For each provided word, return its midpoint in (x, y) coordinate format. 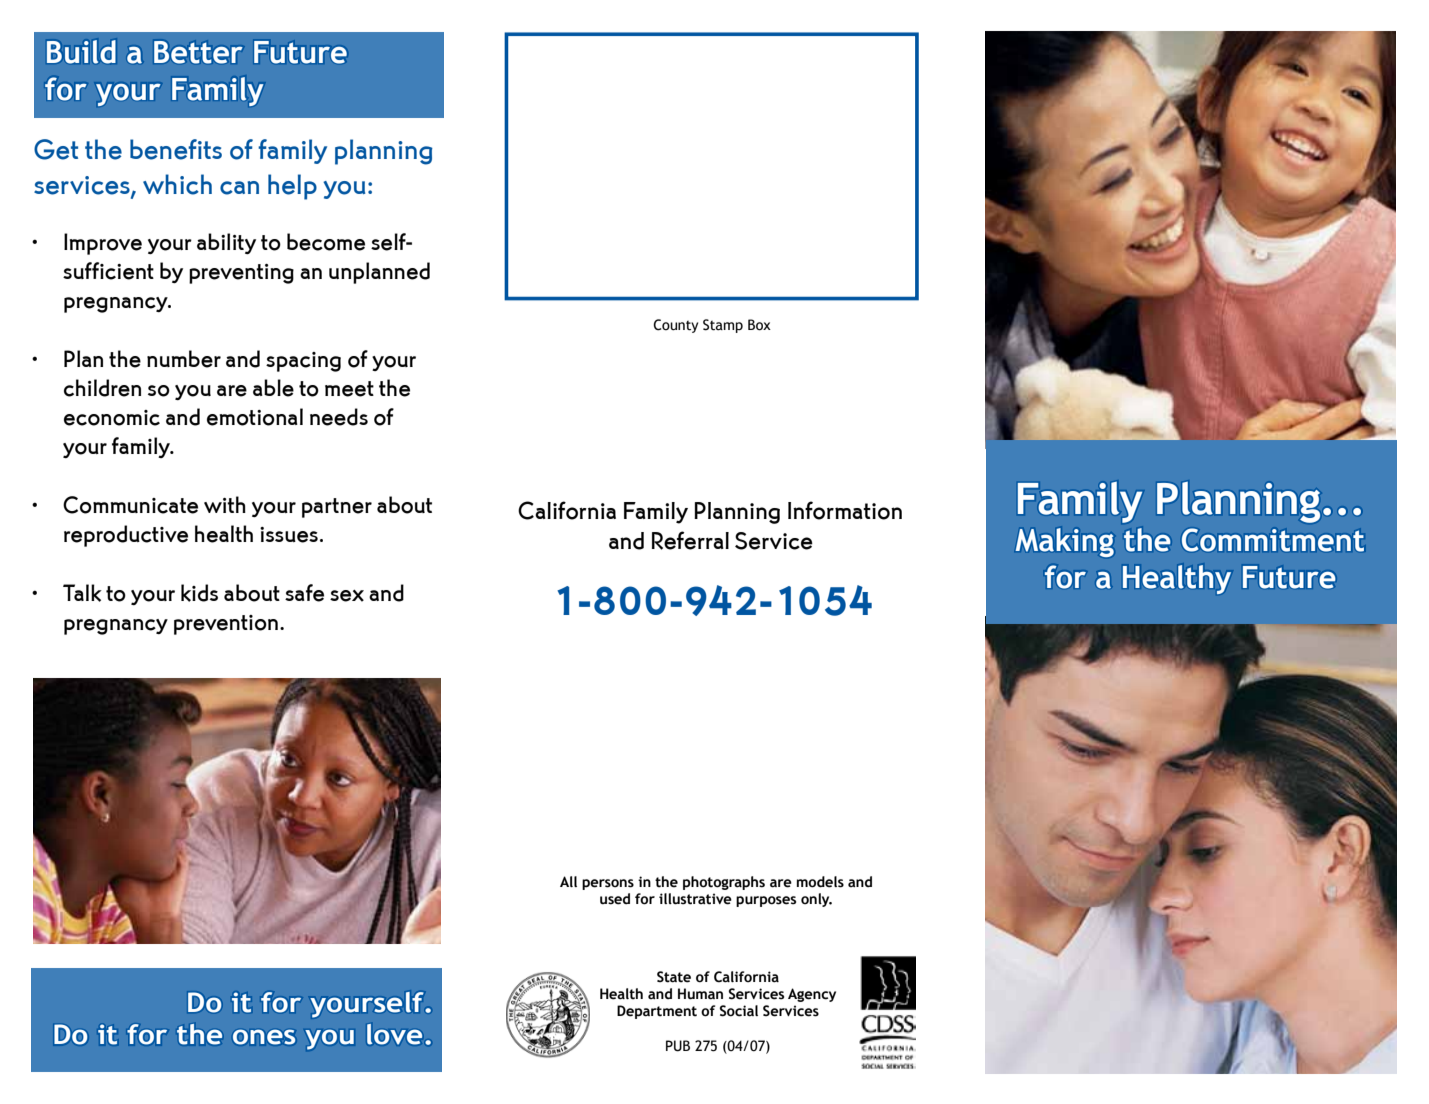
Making (1065, 542)
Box (759, 325)
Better (198, 52)
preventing (241, 274)
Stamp (723, 326)
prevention (226, 625)
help (292, 187)
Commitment (1273, 540)
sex (347, 596)
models (820, 882)
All (568, 881)
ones (264, 1037)
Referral (690, 540)
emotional (255, 417)
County (675, 326)
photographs (724, 883)
